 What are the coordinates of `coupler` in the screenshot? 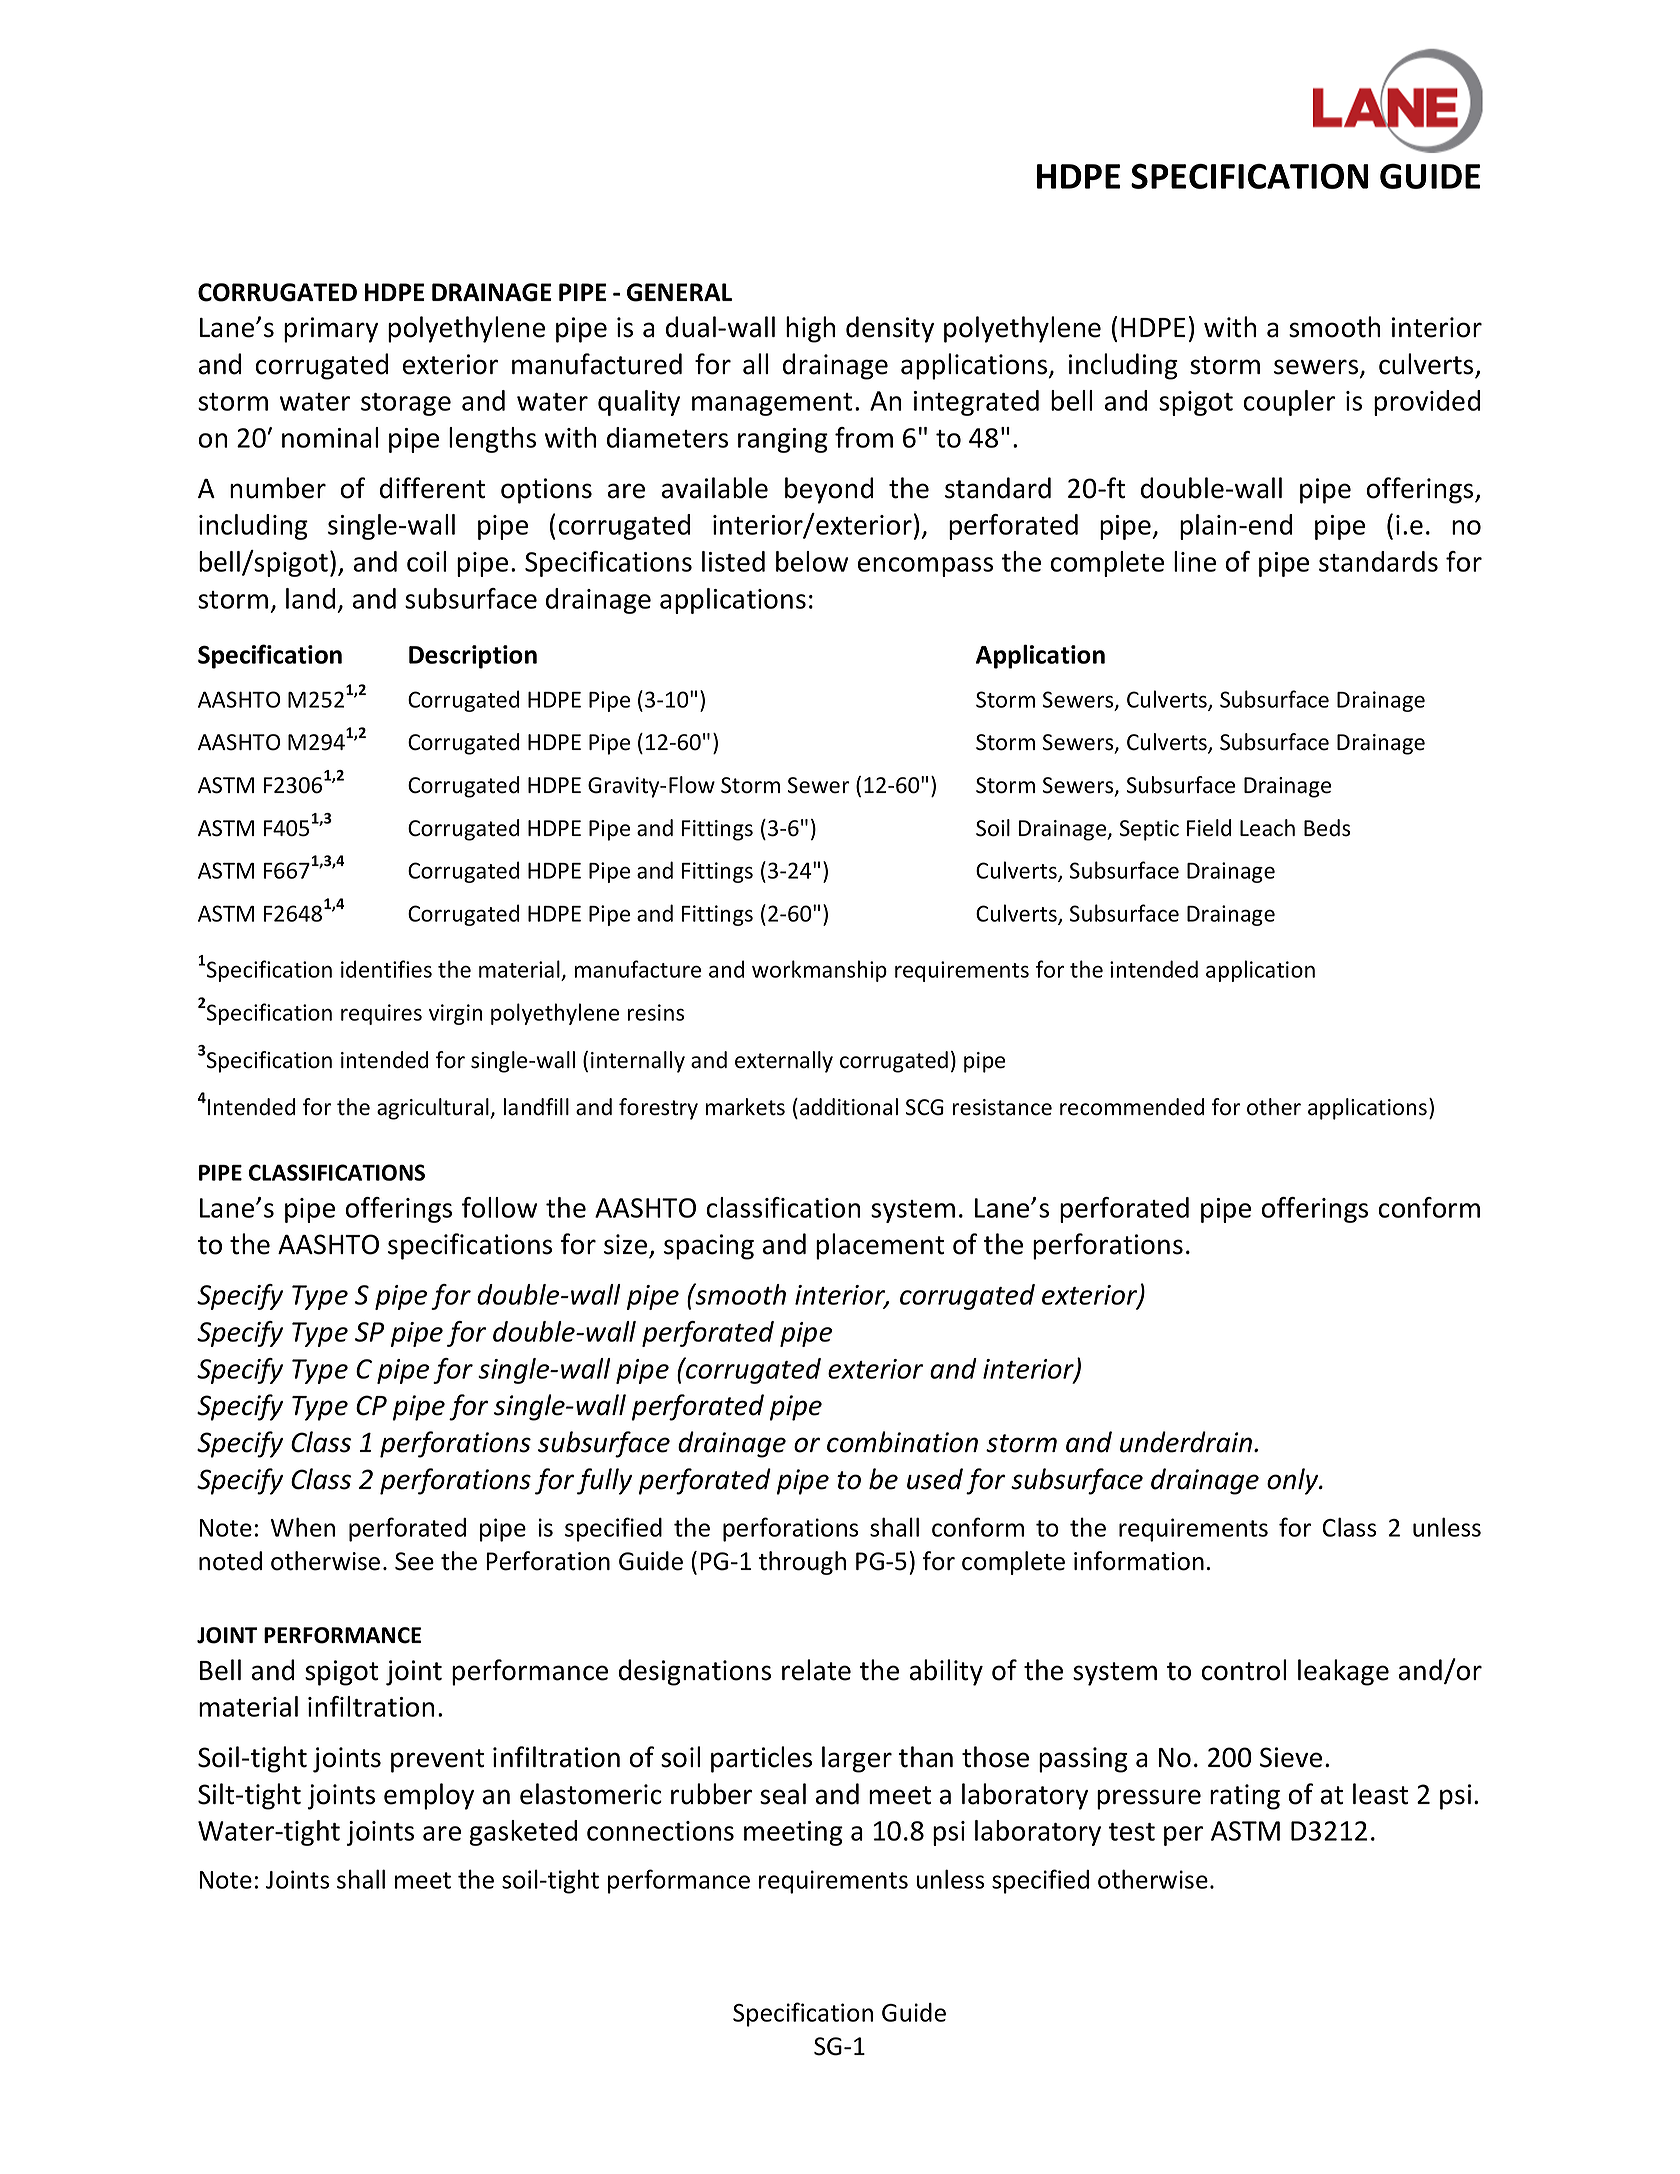 It's located at (1289, 403).
